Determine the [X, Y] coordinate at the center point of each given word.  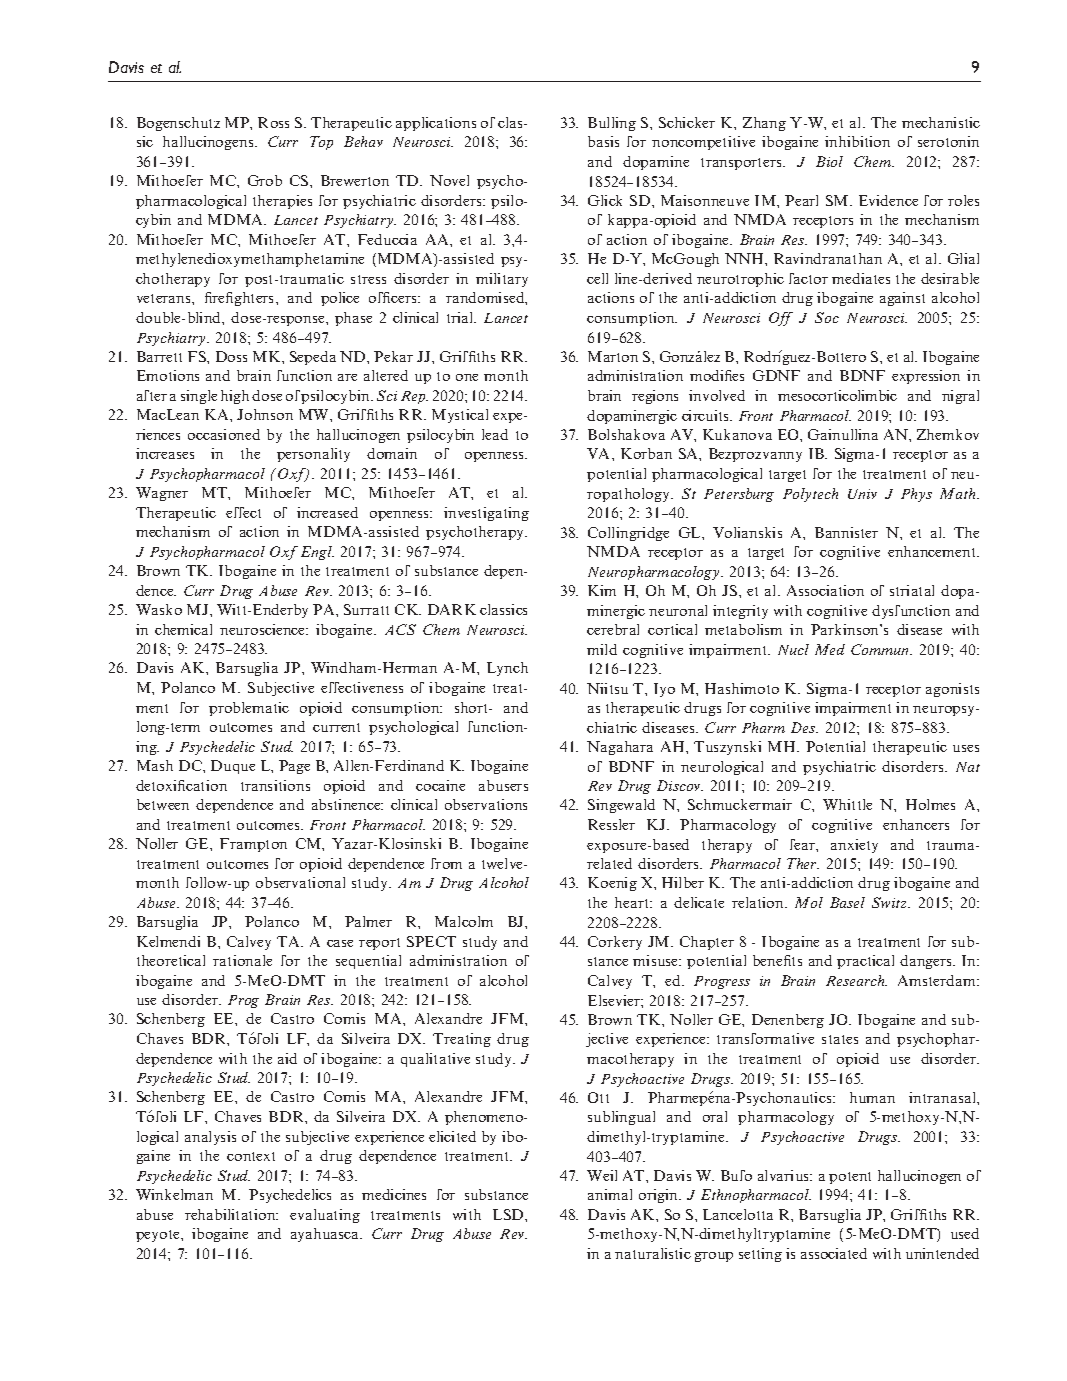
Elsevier [615, 1000]
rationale [242, 960]
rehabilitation [231, 1214]
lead [495, 434]
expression [926, 377]
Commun [881, 649]
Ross [273, 122]
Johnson [265, 414]
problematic [249, 709]
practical [865, 962]
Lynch [507, 669]
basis [603, 141]
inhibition [857, 141]
